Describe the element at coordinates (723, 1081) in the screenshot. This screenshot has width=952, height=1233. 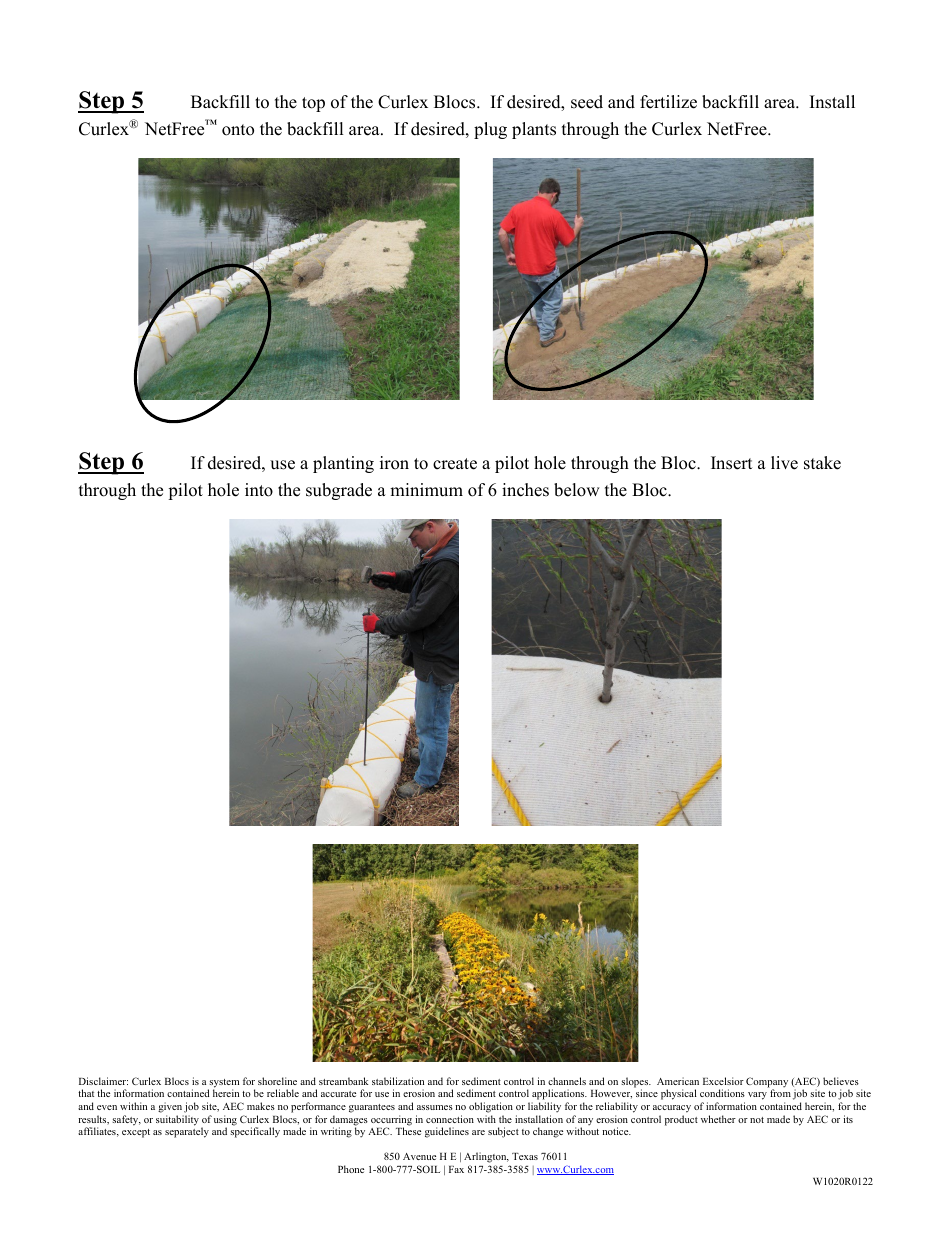
I see `Excelsior` at that location.
